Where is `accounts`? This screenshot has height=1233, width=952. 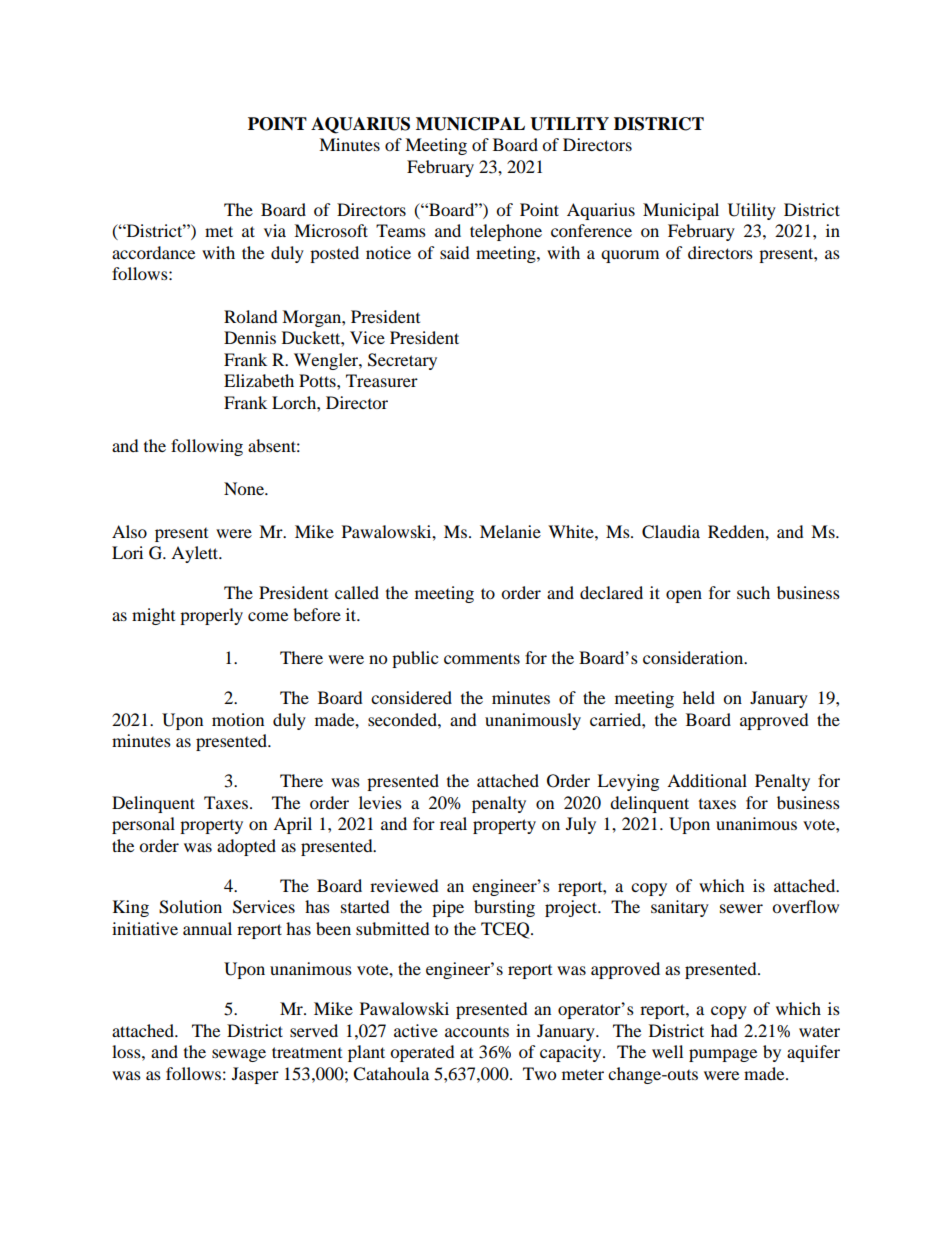 accounts is located at coordinates (477, 1032).
